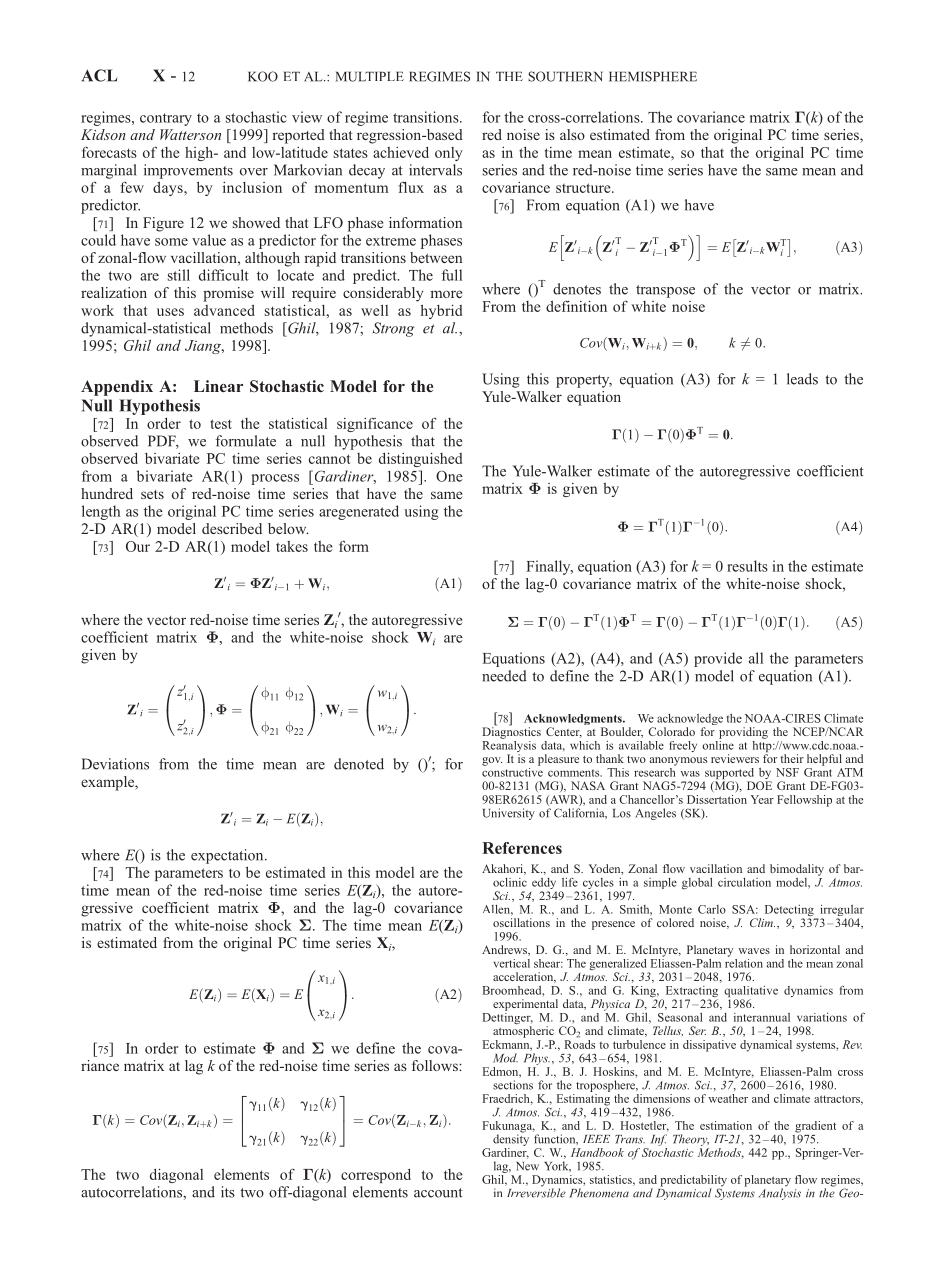 The image size is (945, 1288). I want to click on only, so click(449, 154).
